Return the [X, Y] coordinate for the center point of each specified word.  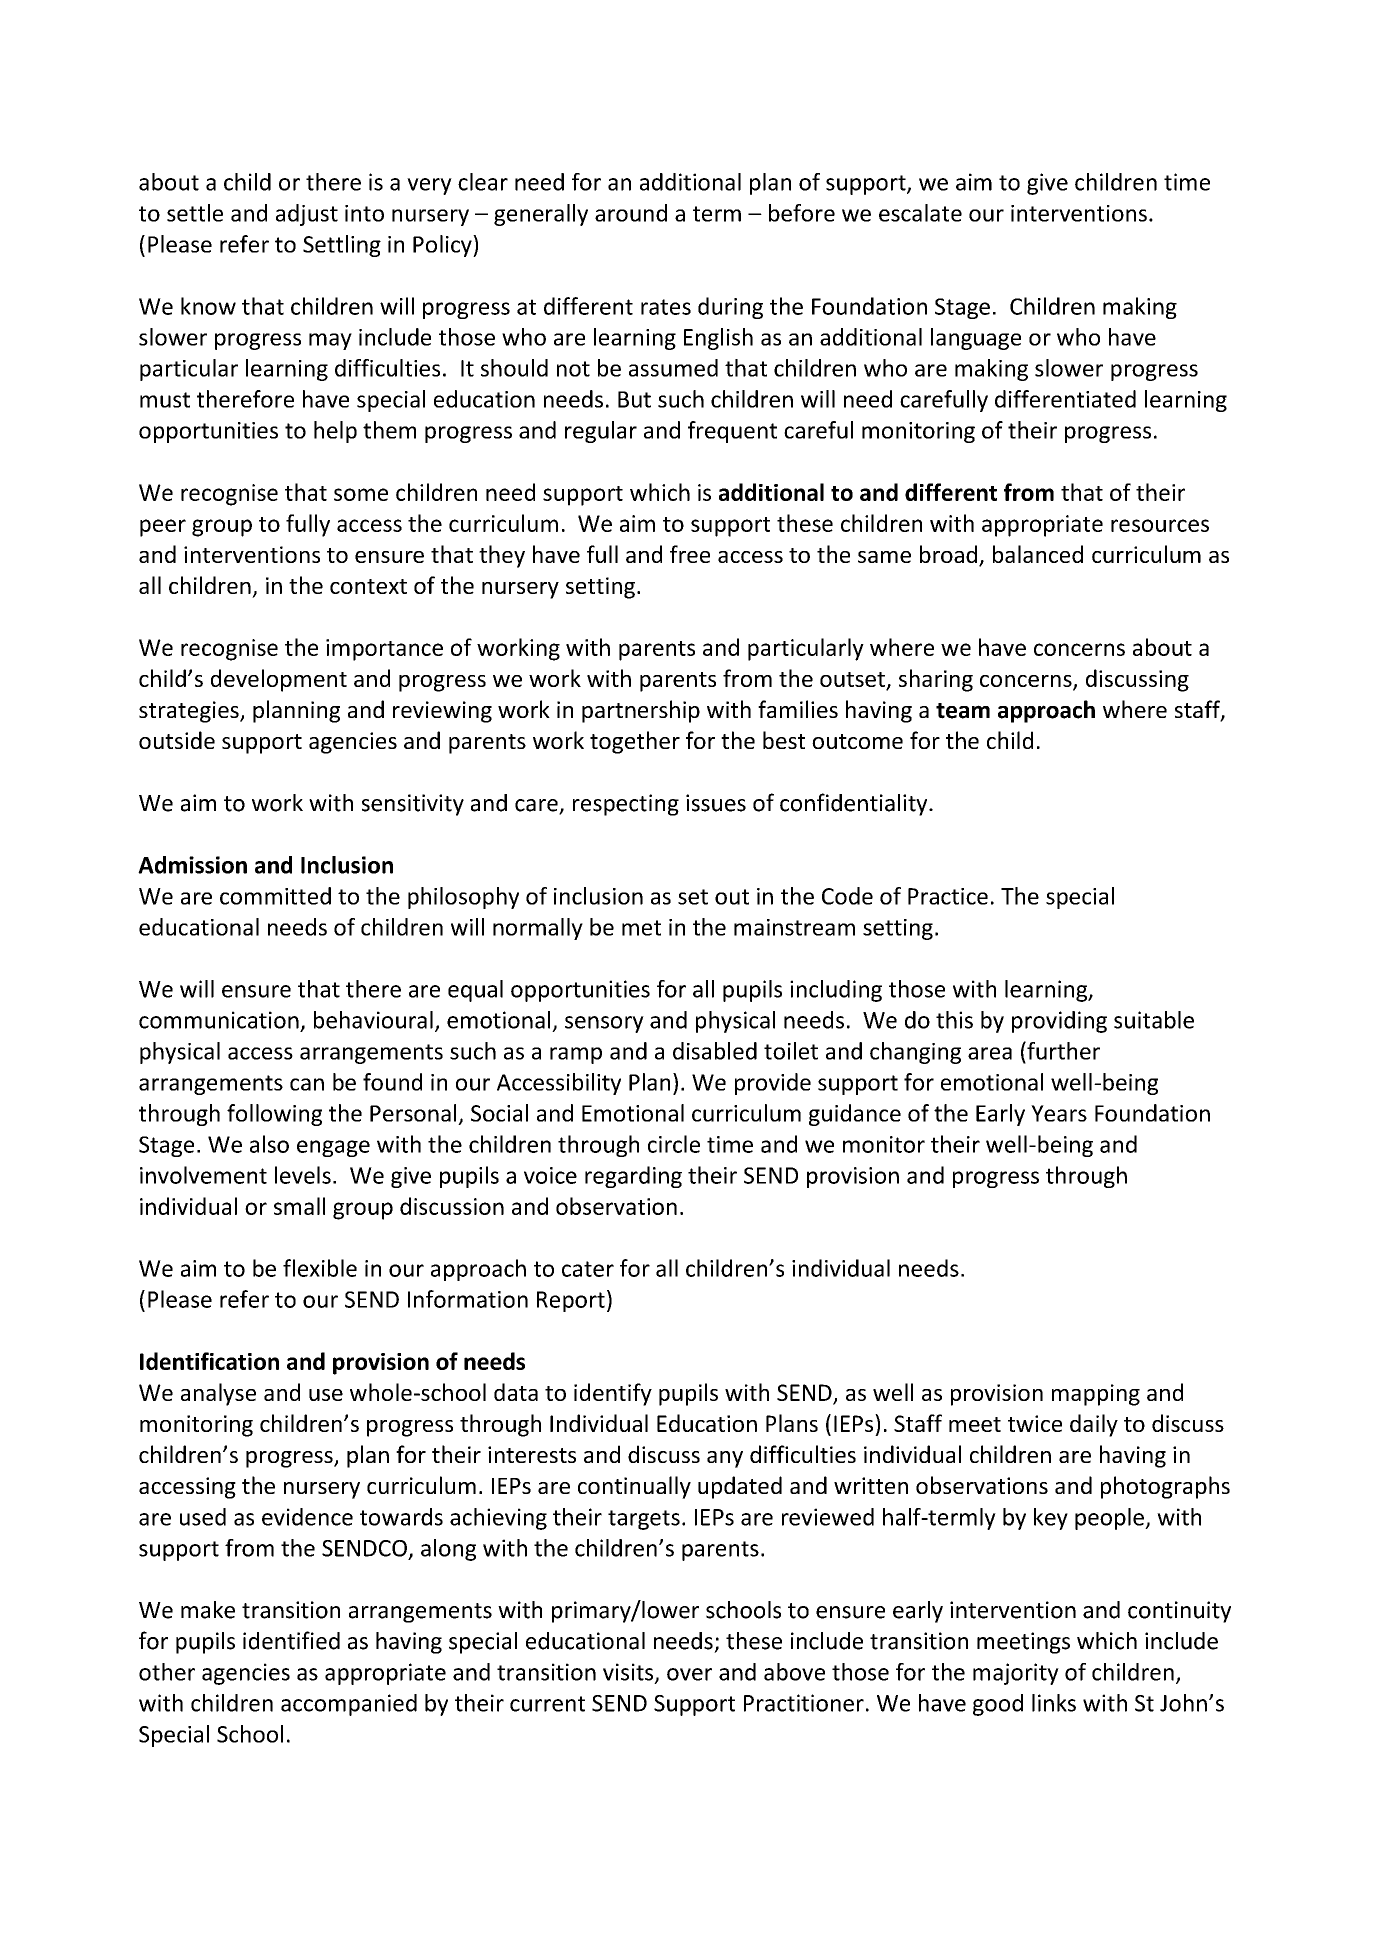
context [368, 586]
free [690, 554]
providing [1059, 1022]
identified [291, 1640]
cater [588, 1269]
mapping [1096, 1395]
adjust [307, 215]
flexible [320, 1268]
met [641, 928]
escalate [920, 213]
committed [275, 896]
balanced [1038, 554]
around [631, 213]
